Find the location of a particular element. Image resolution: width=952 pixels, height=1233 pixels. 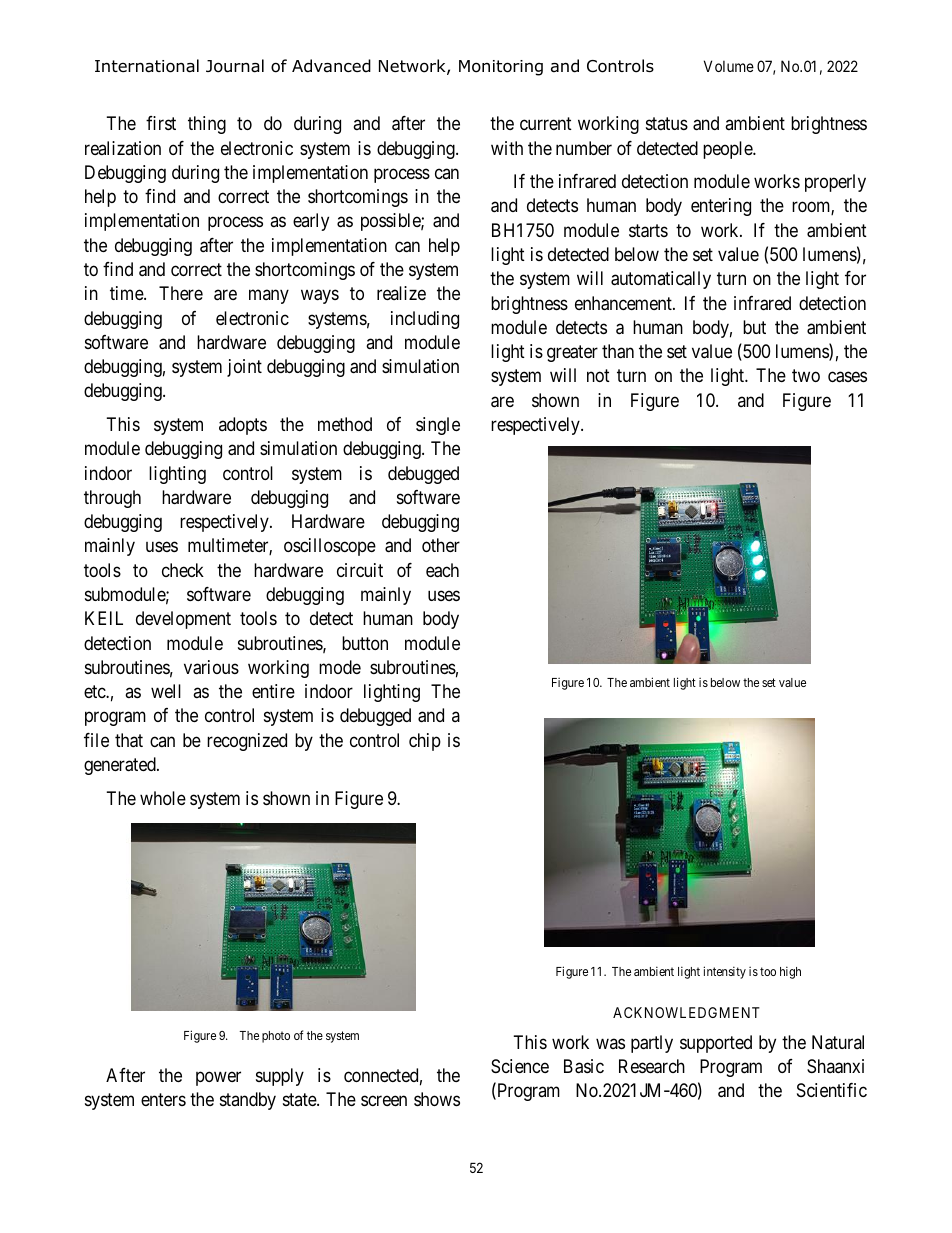

each is located at coordinates (442, 570).
